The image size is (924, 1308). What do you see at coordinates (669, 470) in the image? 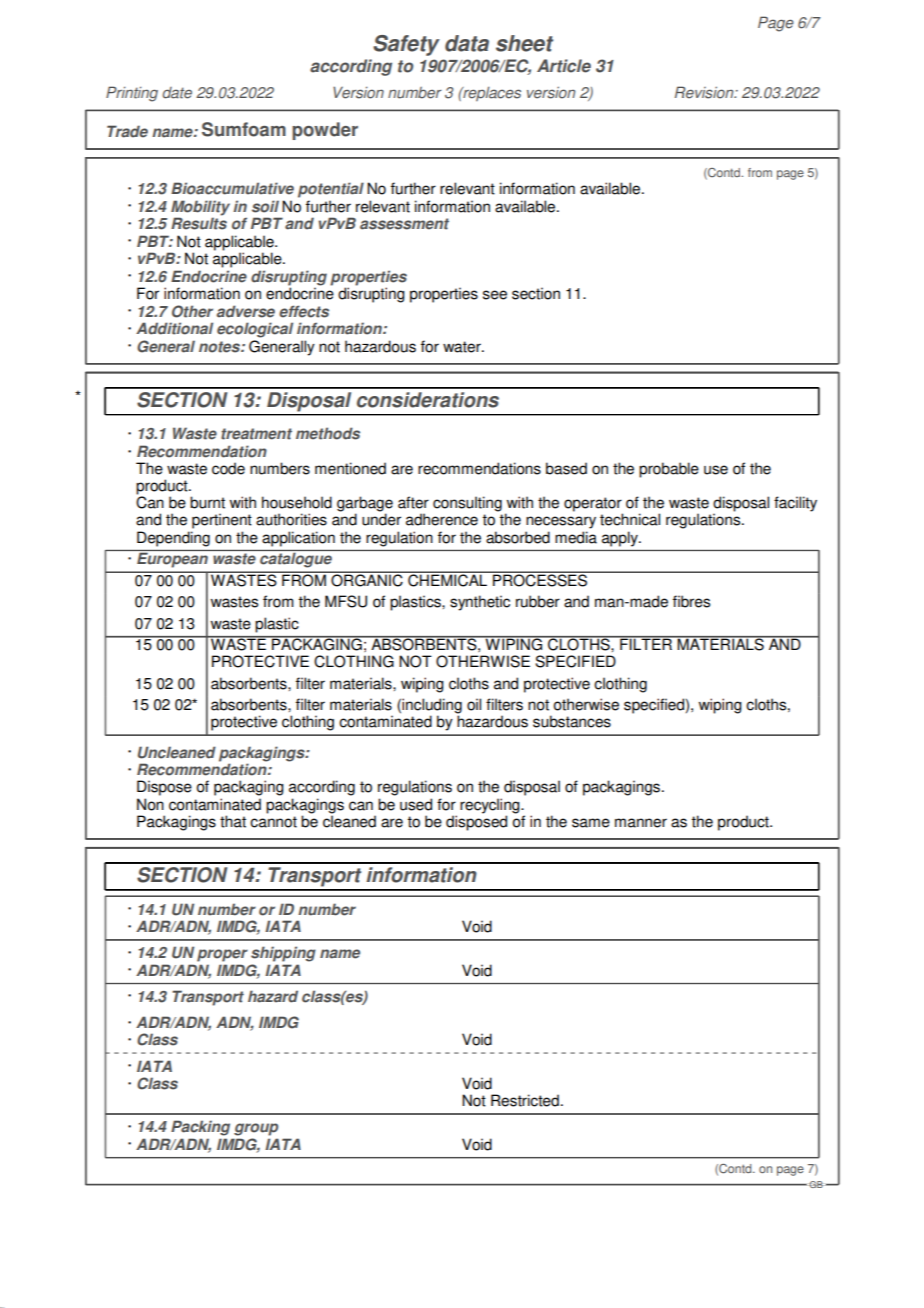
I see `probable` at bounding box center [669, 470].
